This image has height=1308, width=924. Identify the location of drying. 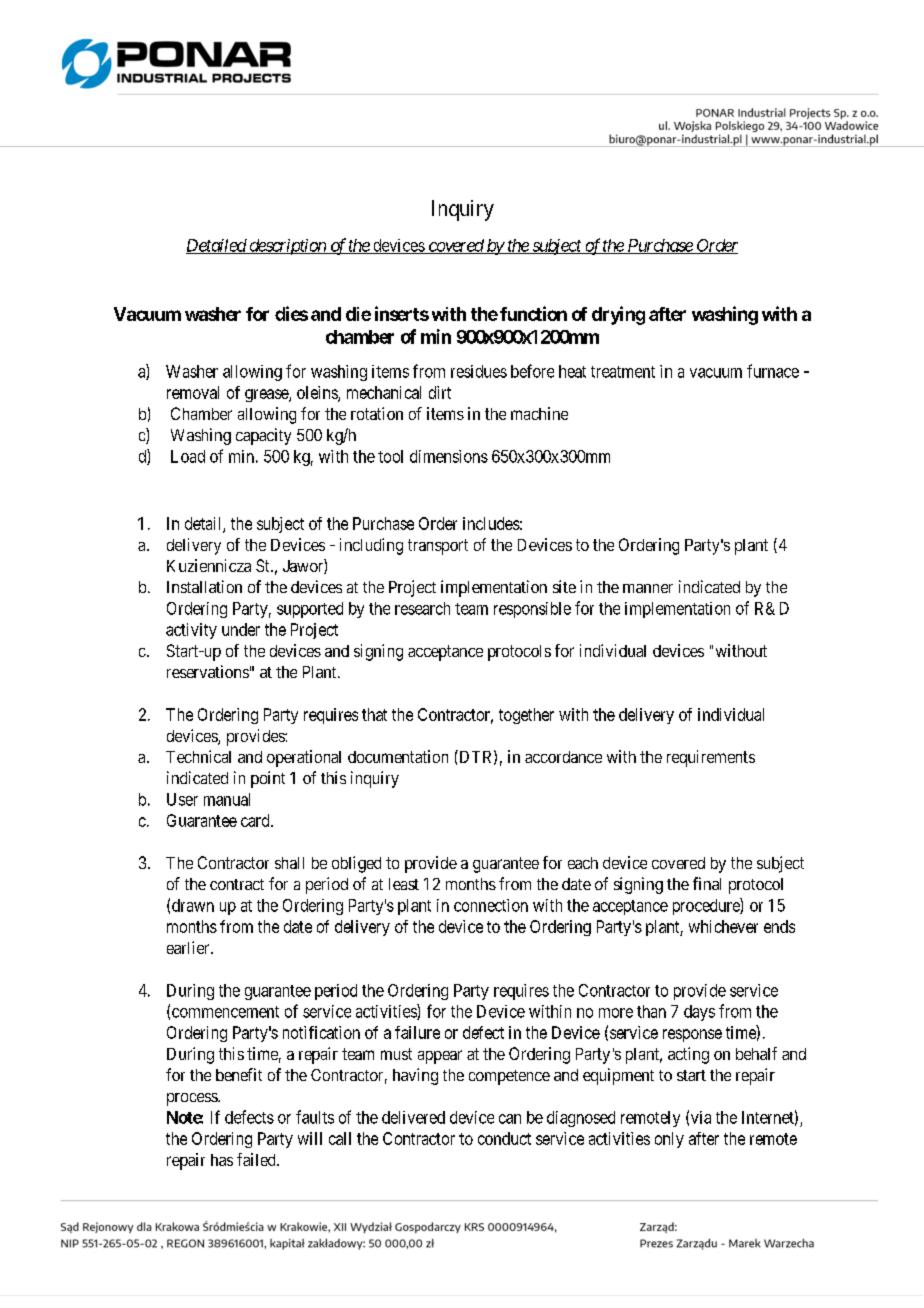
(618, 315).
